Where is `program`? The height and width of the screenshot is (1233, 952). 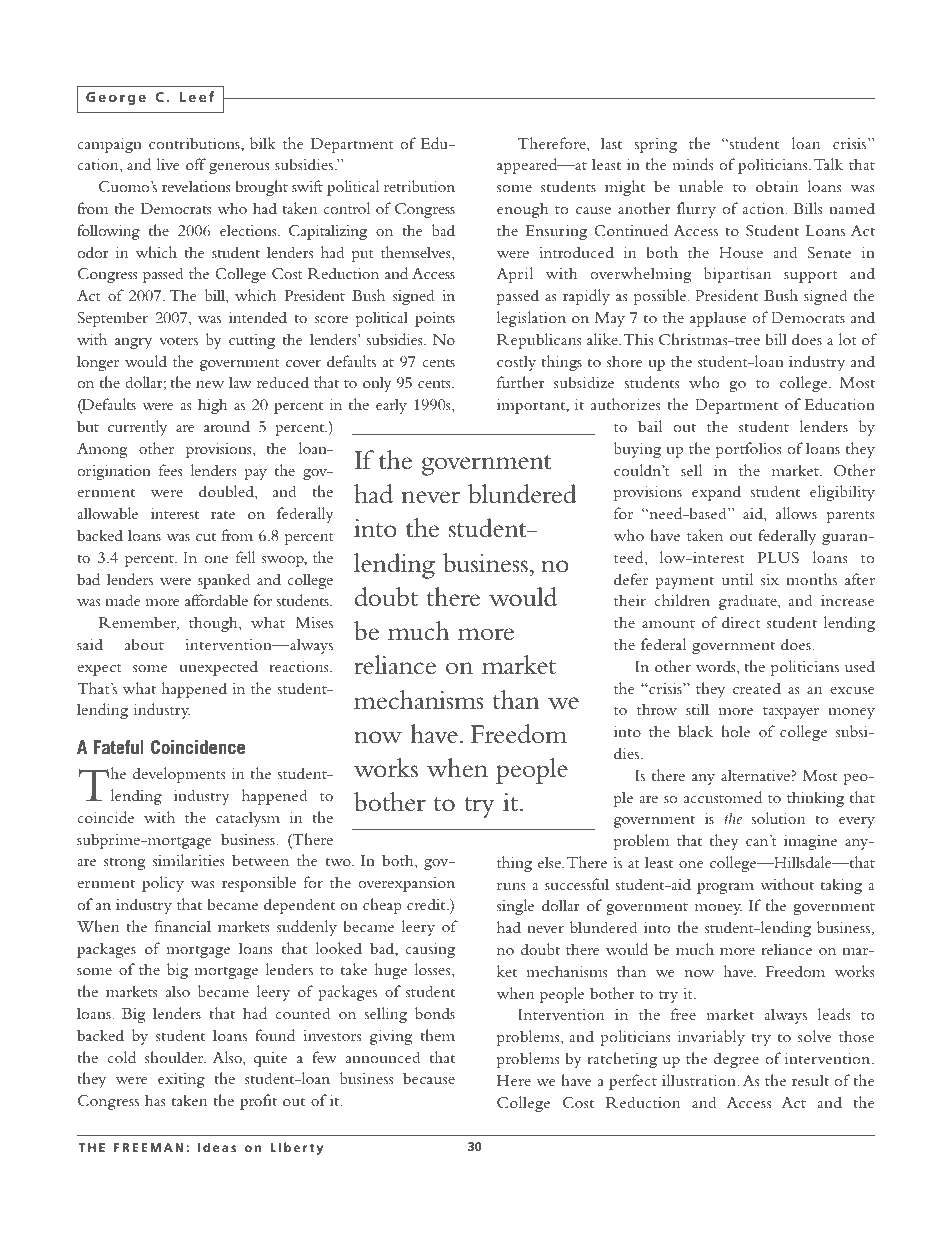 program is located at coordinates (725, 888).
